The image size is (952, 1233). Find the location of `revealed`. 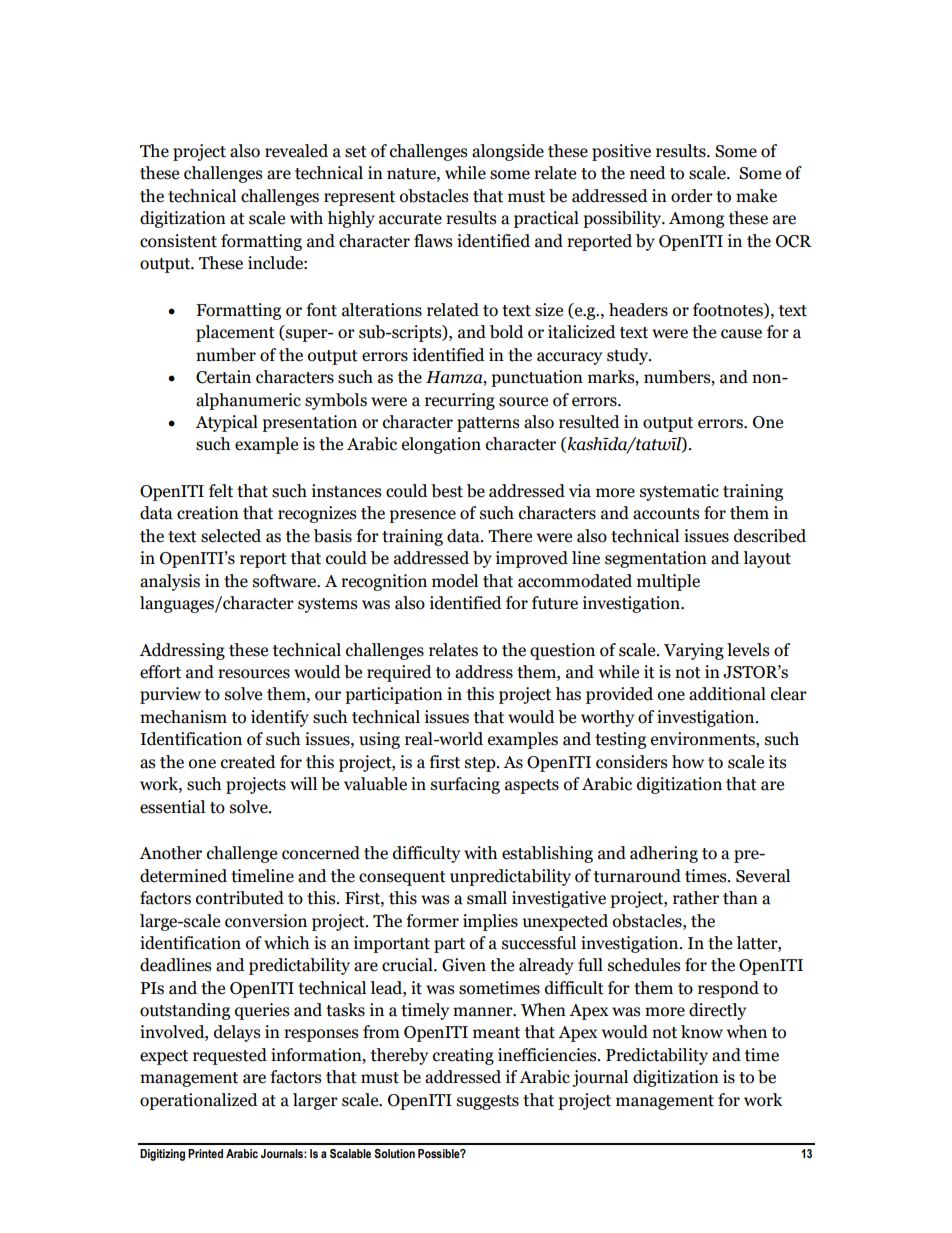

revealed is located at coordinates (296, 151).
